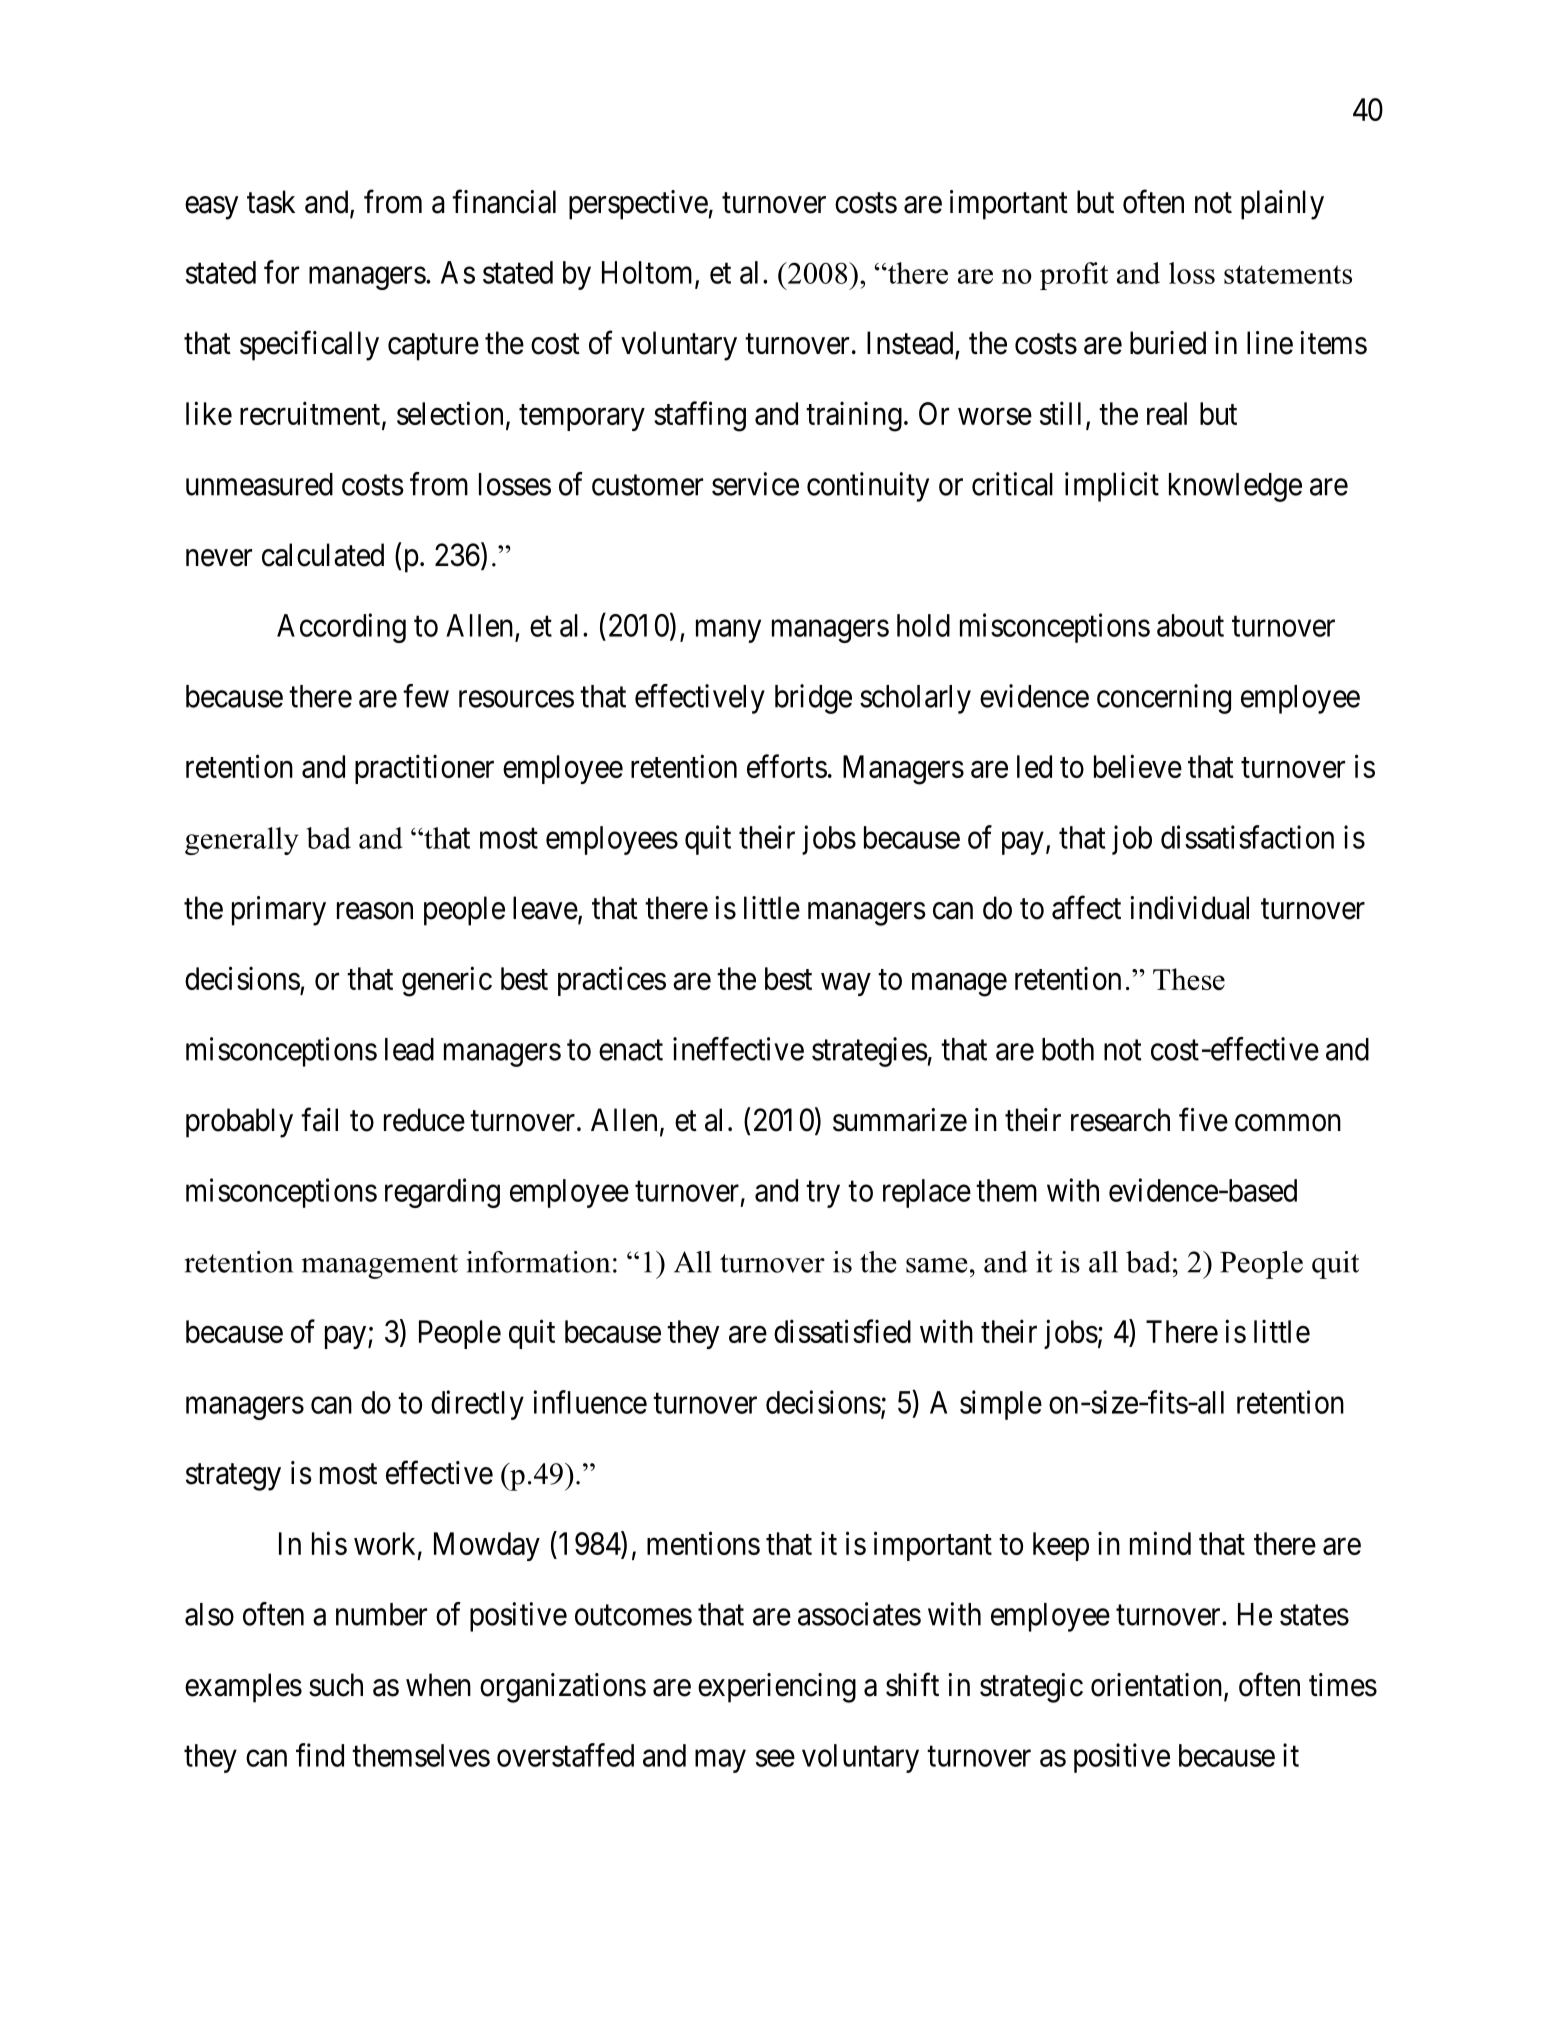 This document has height=2026, width=1566. Describe the element at coordinates (755, 484) in the document. I see `service` at that location.
